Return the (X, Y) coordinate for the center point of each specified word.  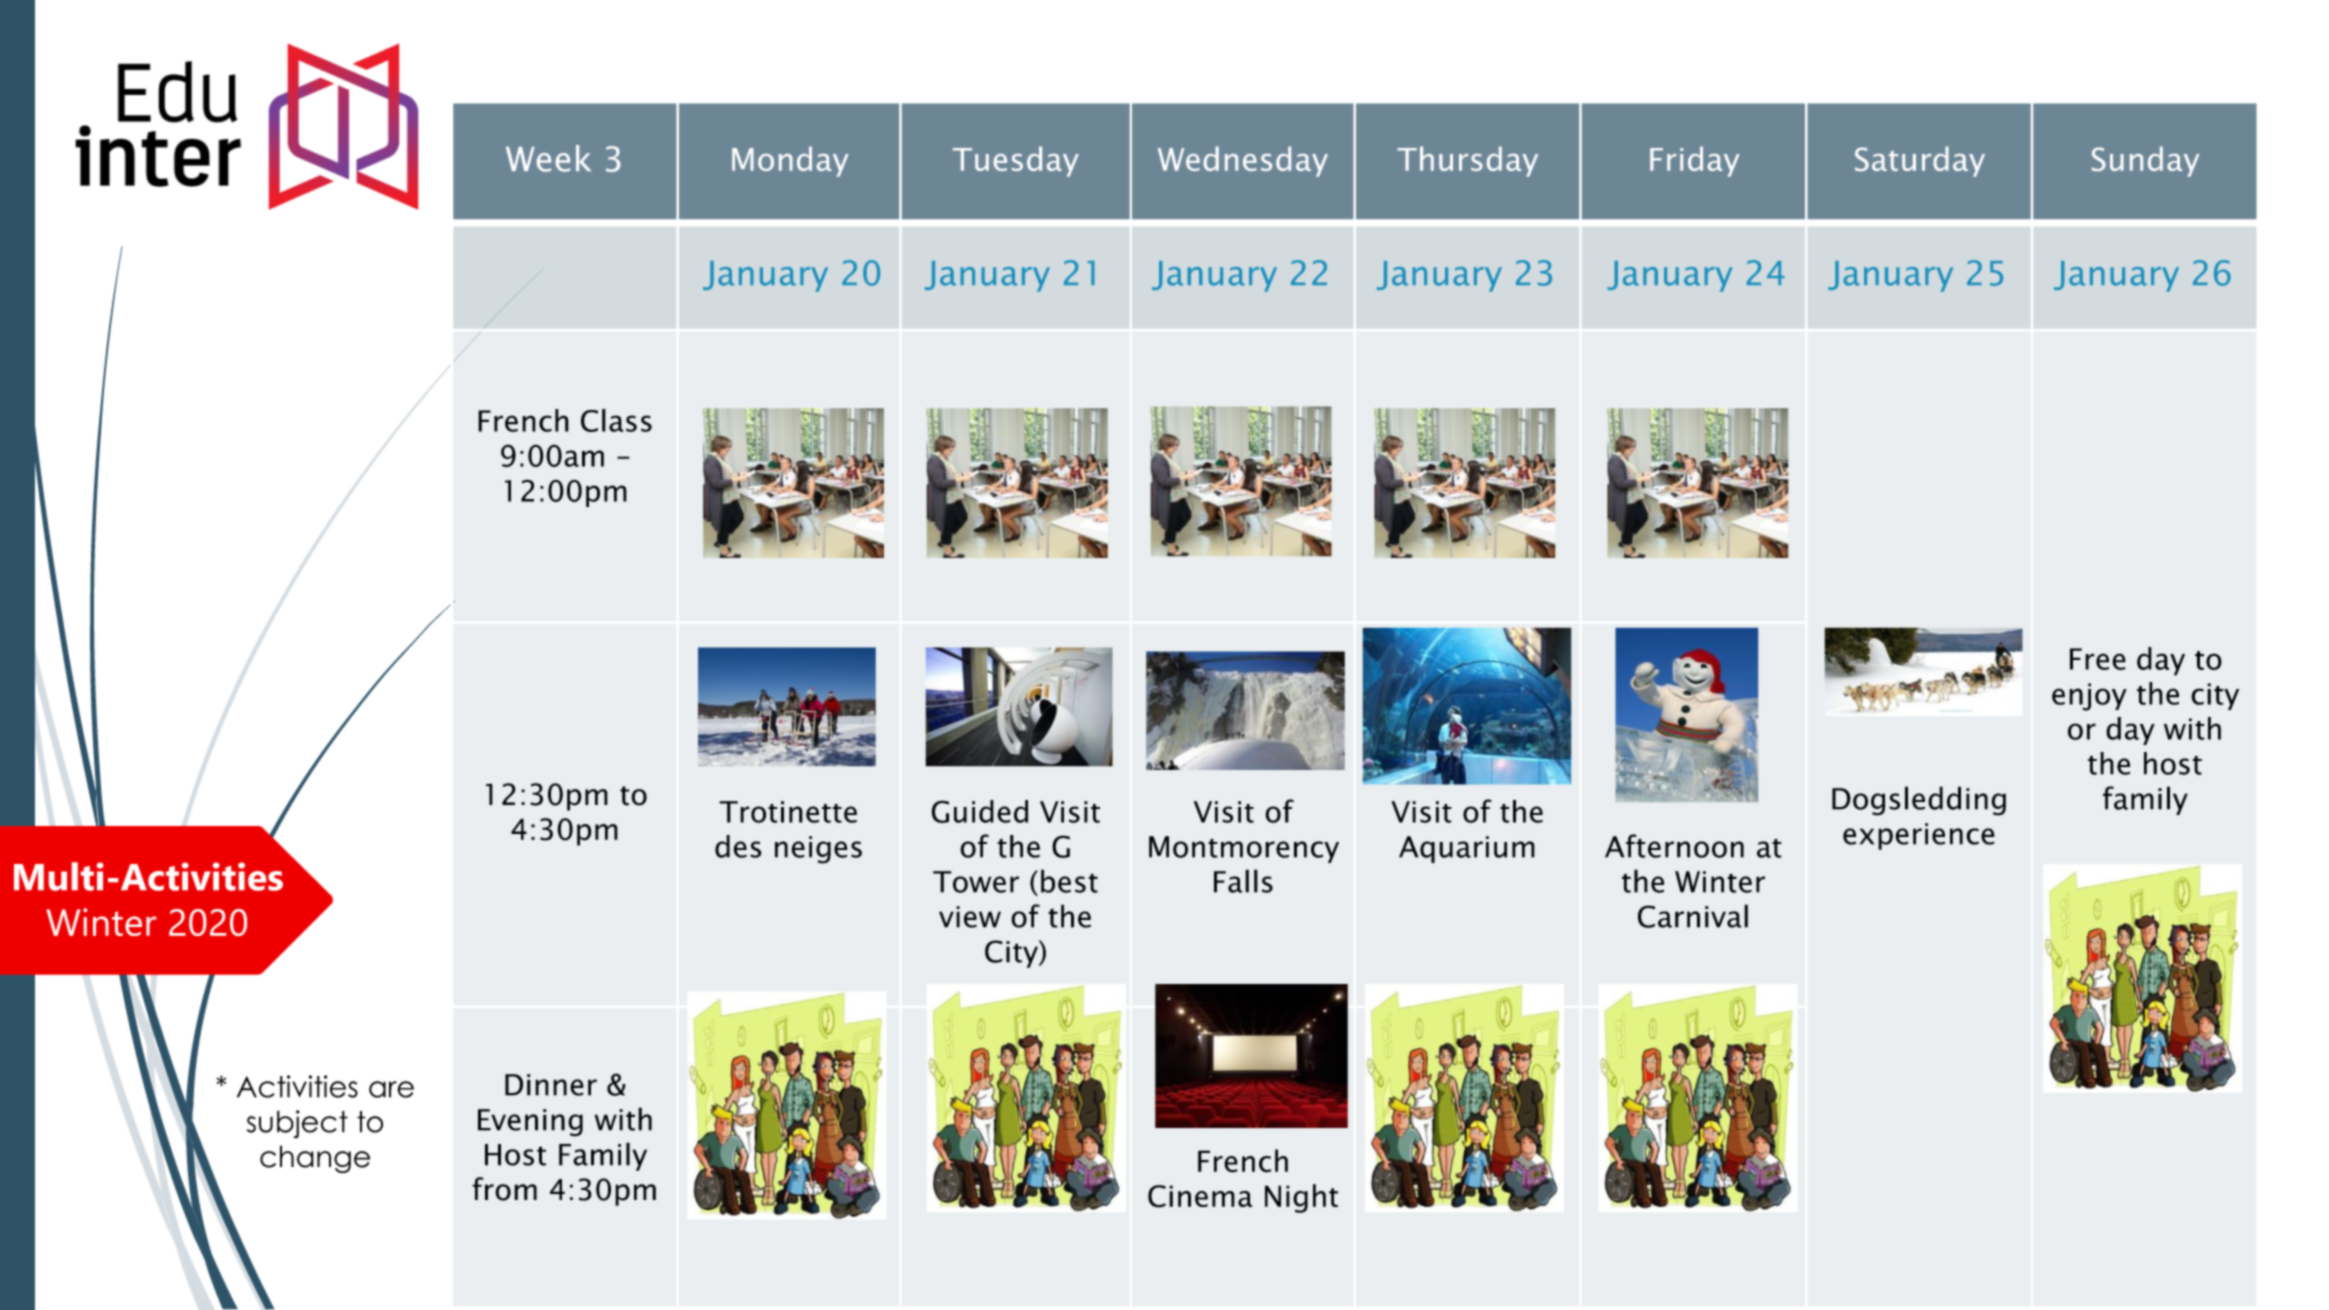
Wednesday (1243, 161)
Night (1301, 1198)
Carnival (1693, 916)
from (504, 1189)
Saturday (1920, 161)
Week (548, 158)
